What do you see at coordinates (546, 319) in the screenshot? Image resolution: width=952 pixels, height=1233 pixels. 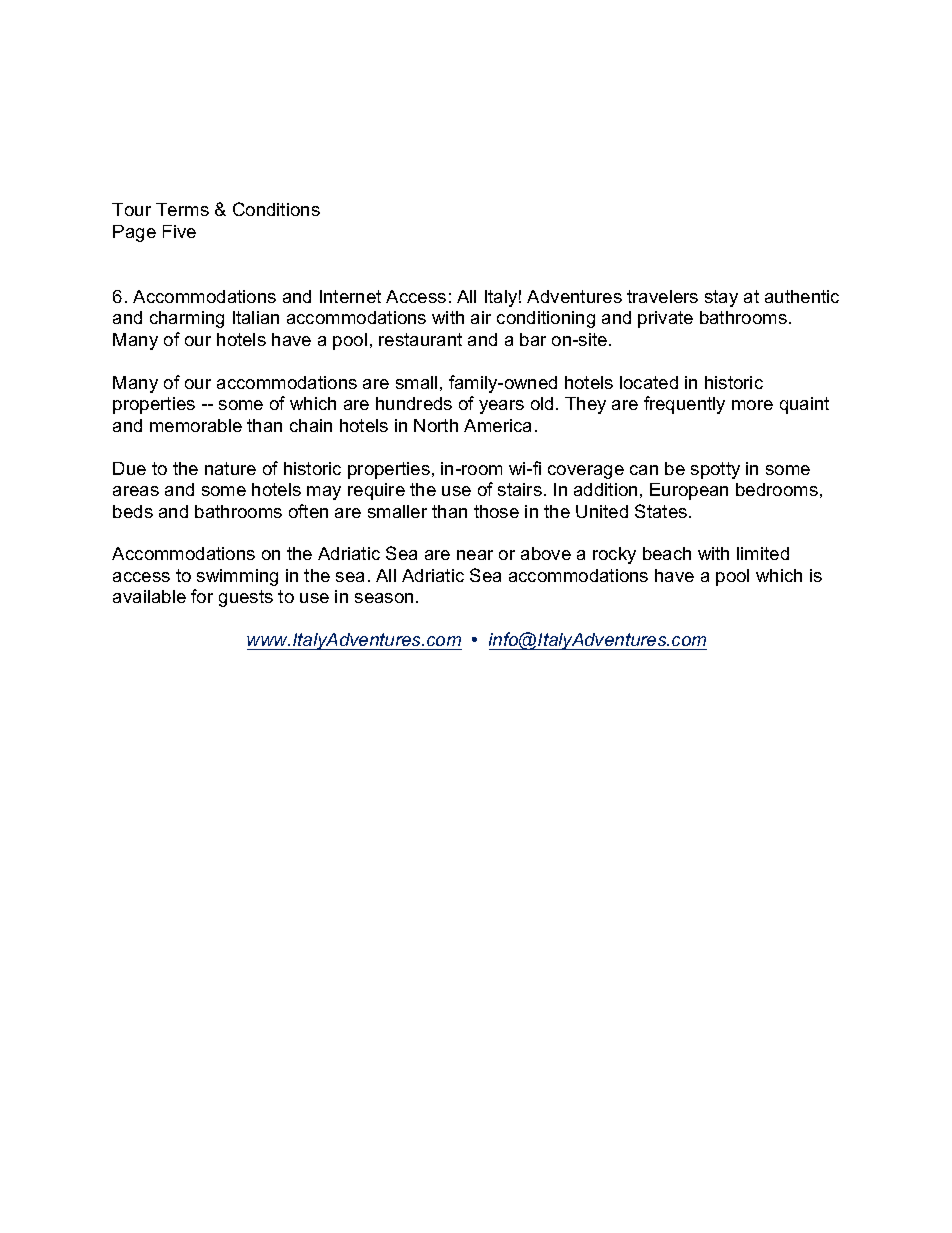 I see `conditioning` at bounding box center [546, 319].
